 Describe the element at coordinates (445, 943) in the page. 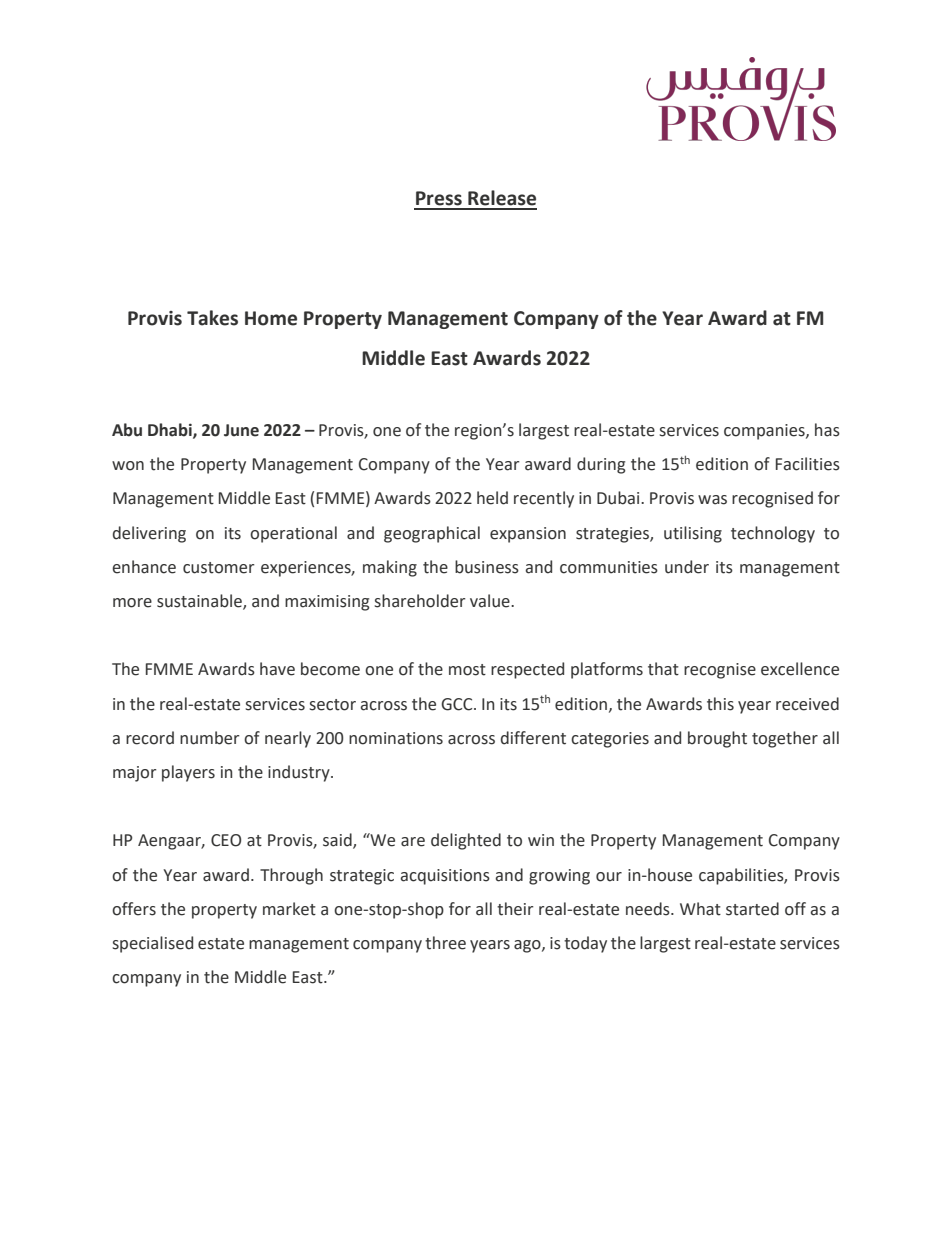

I see `three` at that location.
